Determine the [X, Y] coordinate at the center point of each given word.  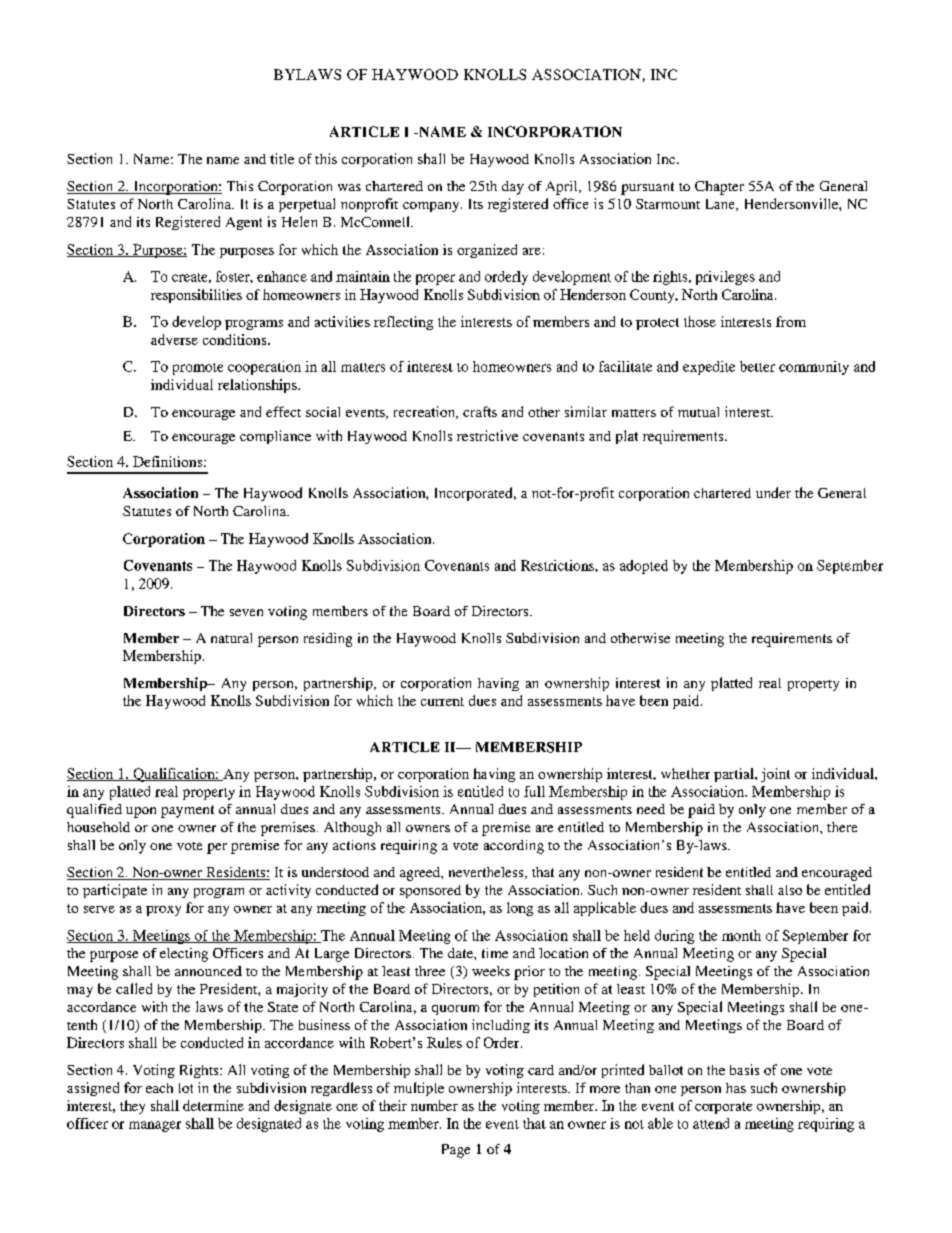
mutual [698, 412]
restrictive [487, 435]
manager [155, 1126]
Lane [721, 205]
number [434, 1105]
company [432, 207]
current [442, 701]
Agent [244, 223]
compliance [275, 437]
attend [711, 1123]
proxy [163, 911]
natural [231, 638]
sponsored [430, 891]
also [790, 890]
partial [735, 775]
